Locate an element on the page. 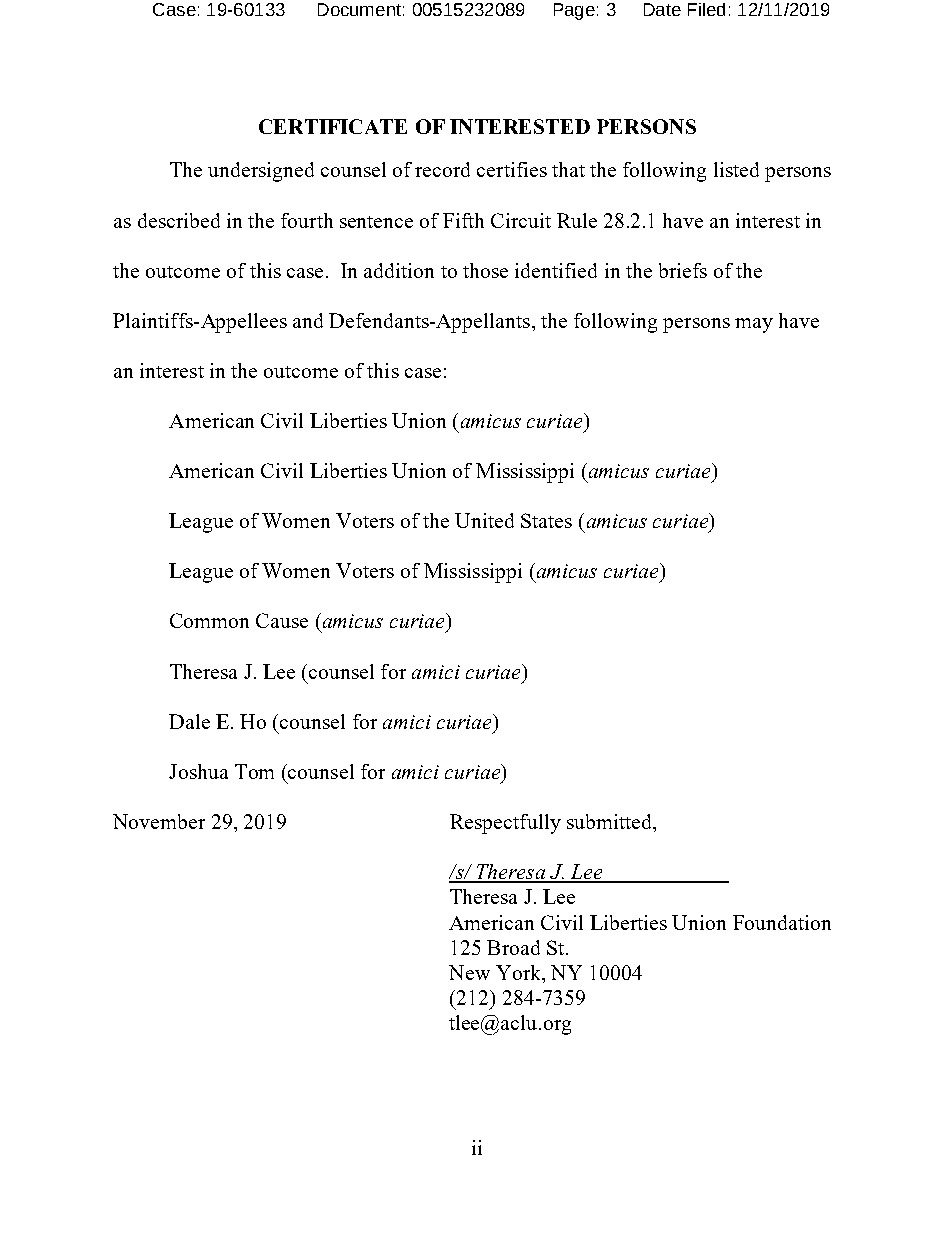 This image has height=1233, width=952. Common is located at coordinates (209, 620).
